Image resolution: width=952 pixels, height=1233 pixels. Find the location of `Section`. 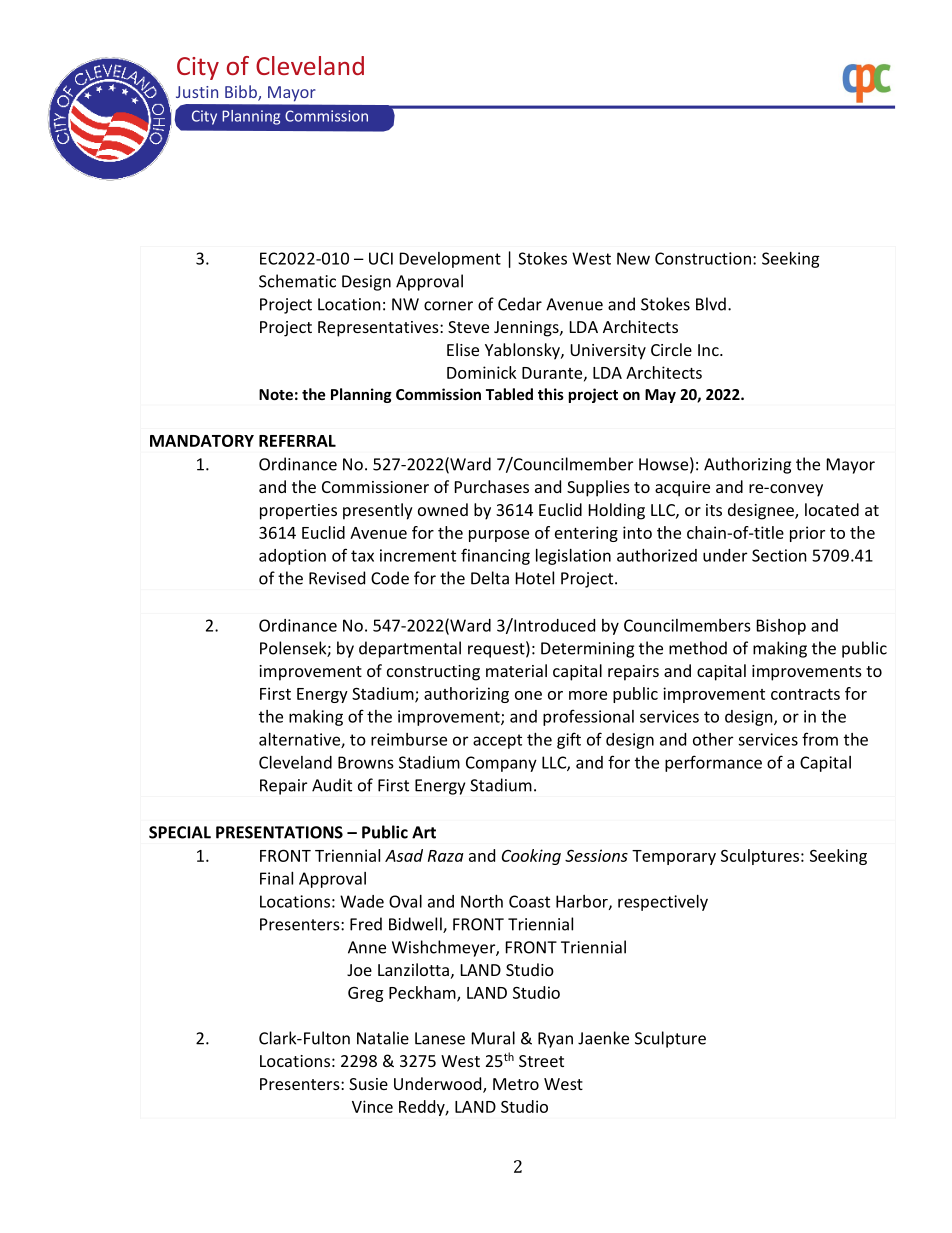

Section is located at coordinates (779, 555).
